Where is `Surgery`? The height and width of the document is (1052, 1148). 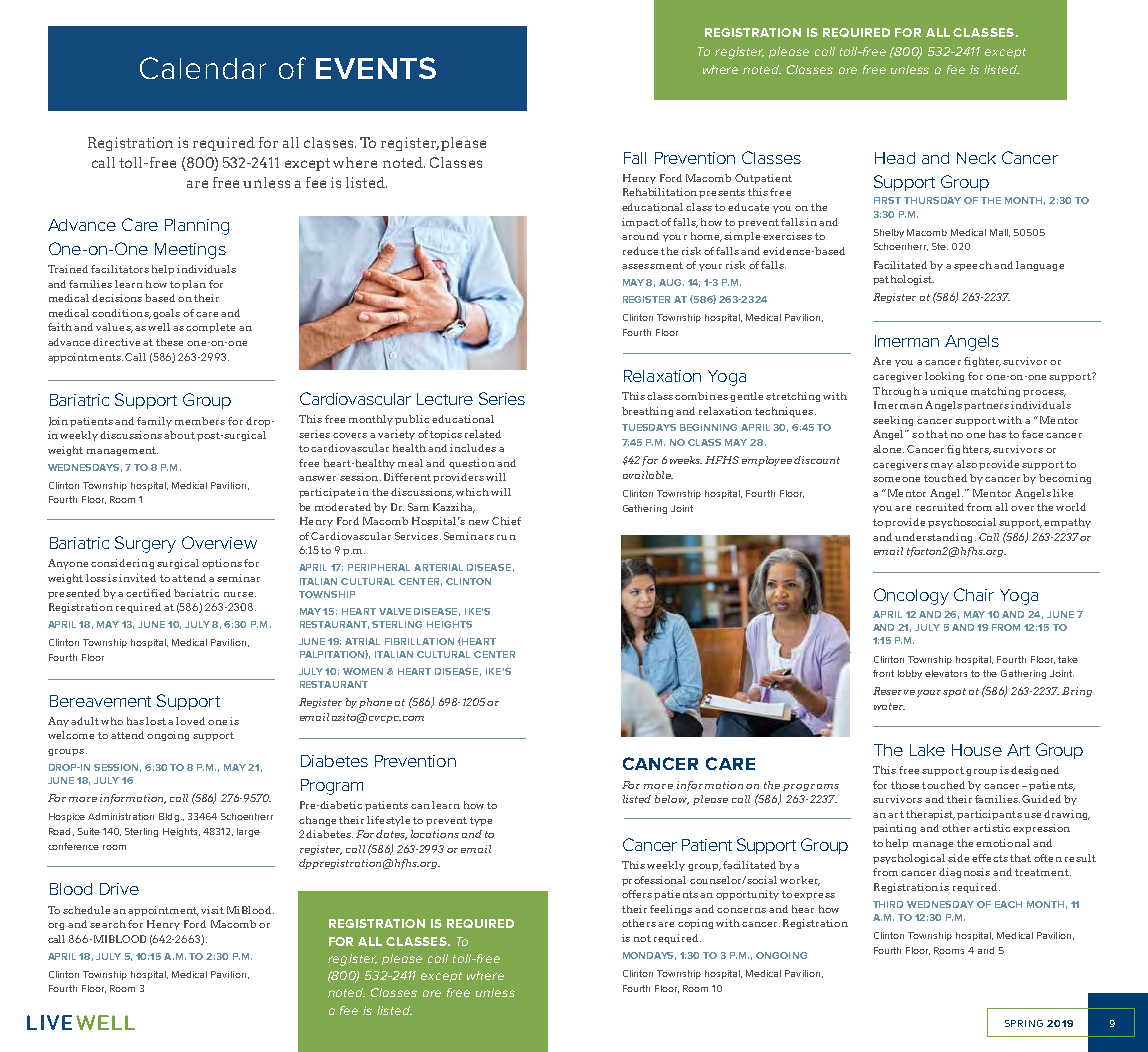
Surgery is located at coordinates (145, 544).
